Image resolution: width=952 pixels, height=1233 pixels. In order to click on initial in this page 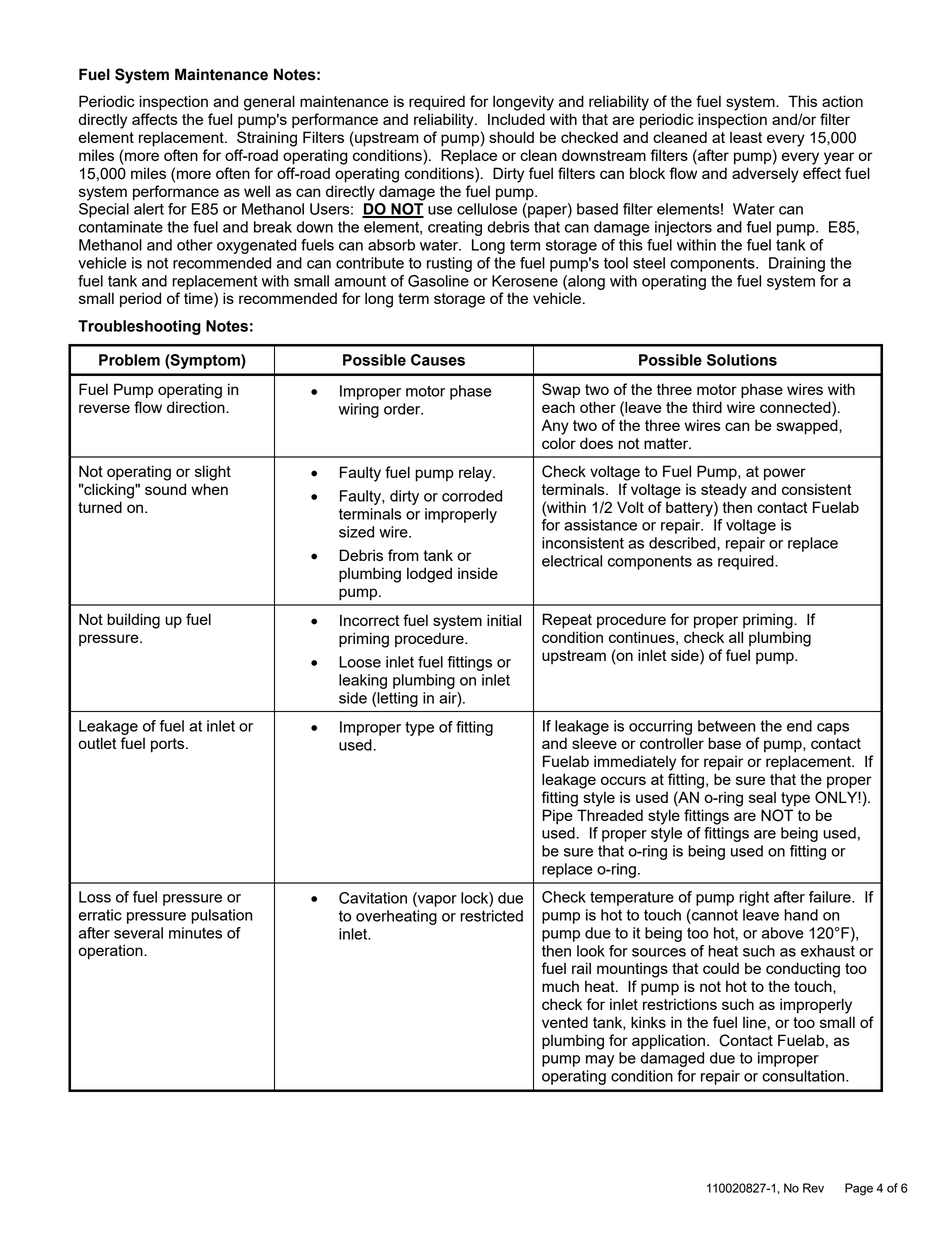, I will do `click(504, 620)`.
